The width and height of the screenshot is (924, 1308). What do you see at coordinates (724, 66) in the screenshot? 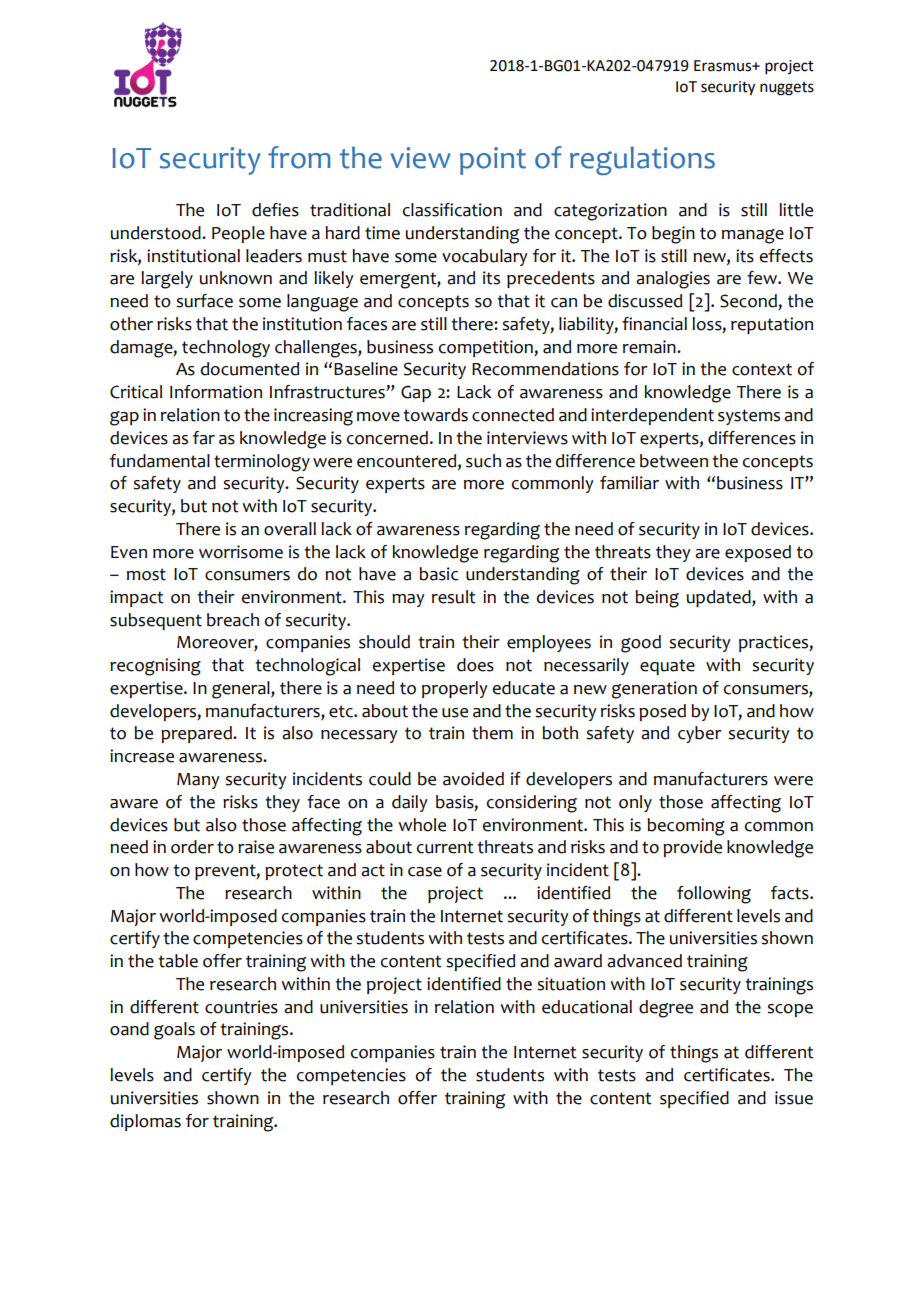
I see `Erasmus` at bounding box center [724, 66].
